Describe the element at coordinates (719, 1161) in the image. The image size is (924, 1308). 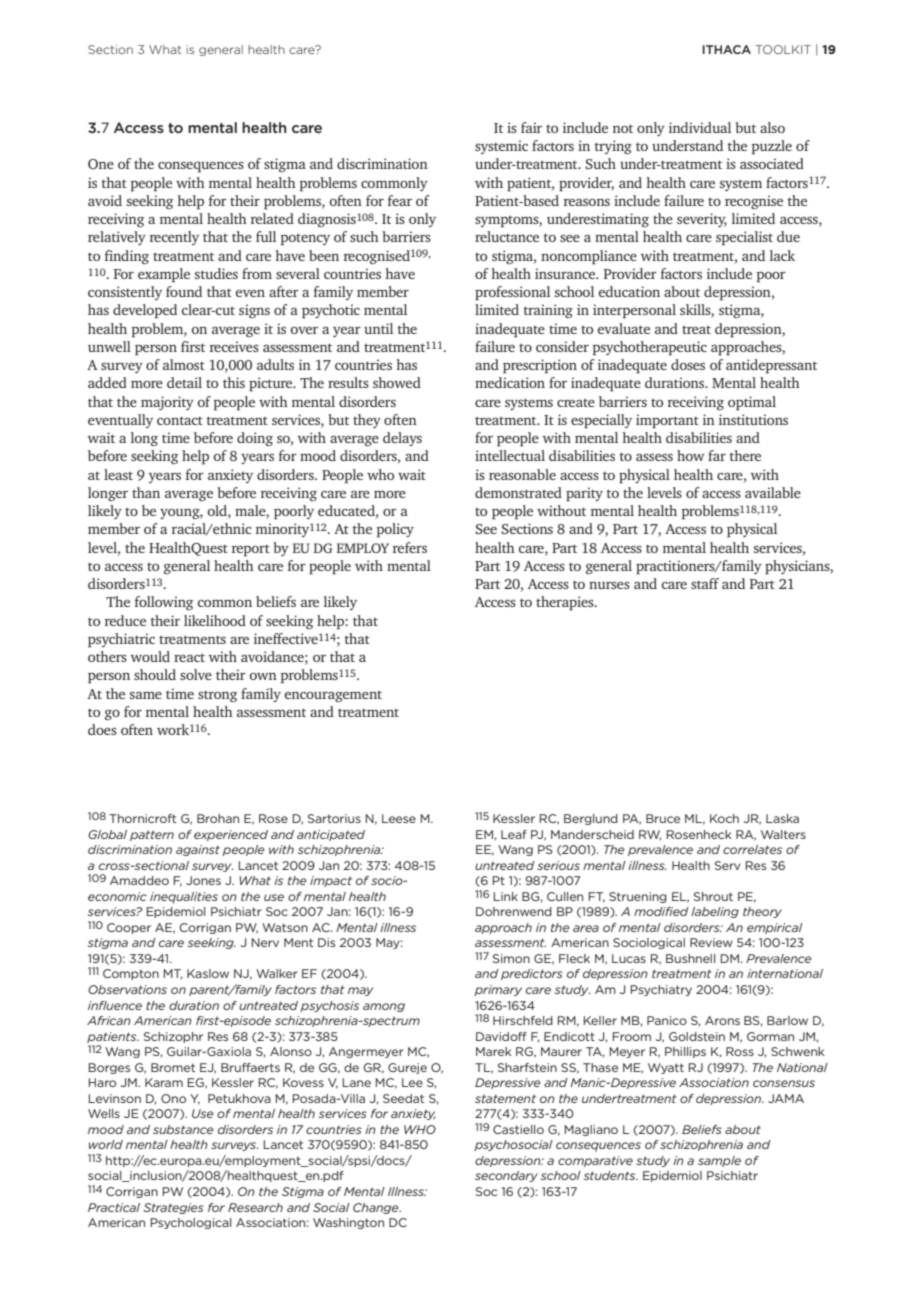
I see `sample` at that location.
